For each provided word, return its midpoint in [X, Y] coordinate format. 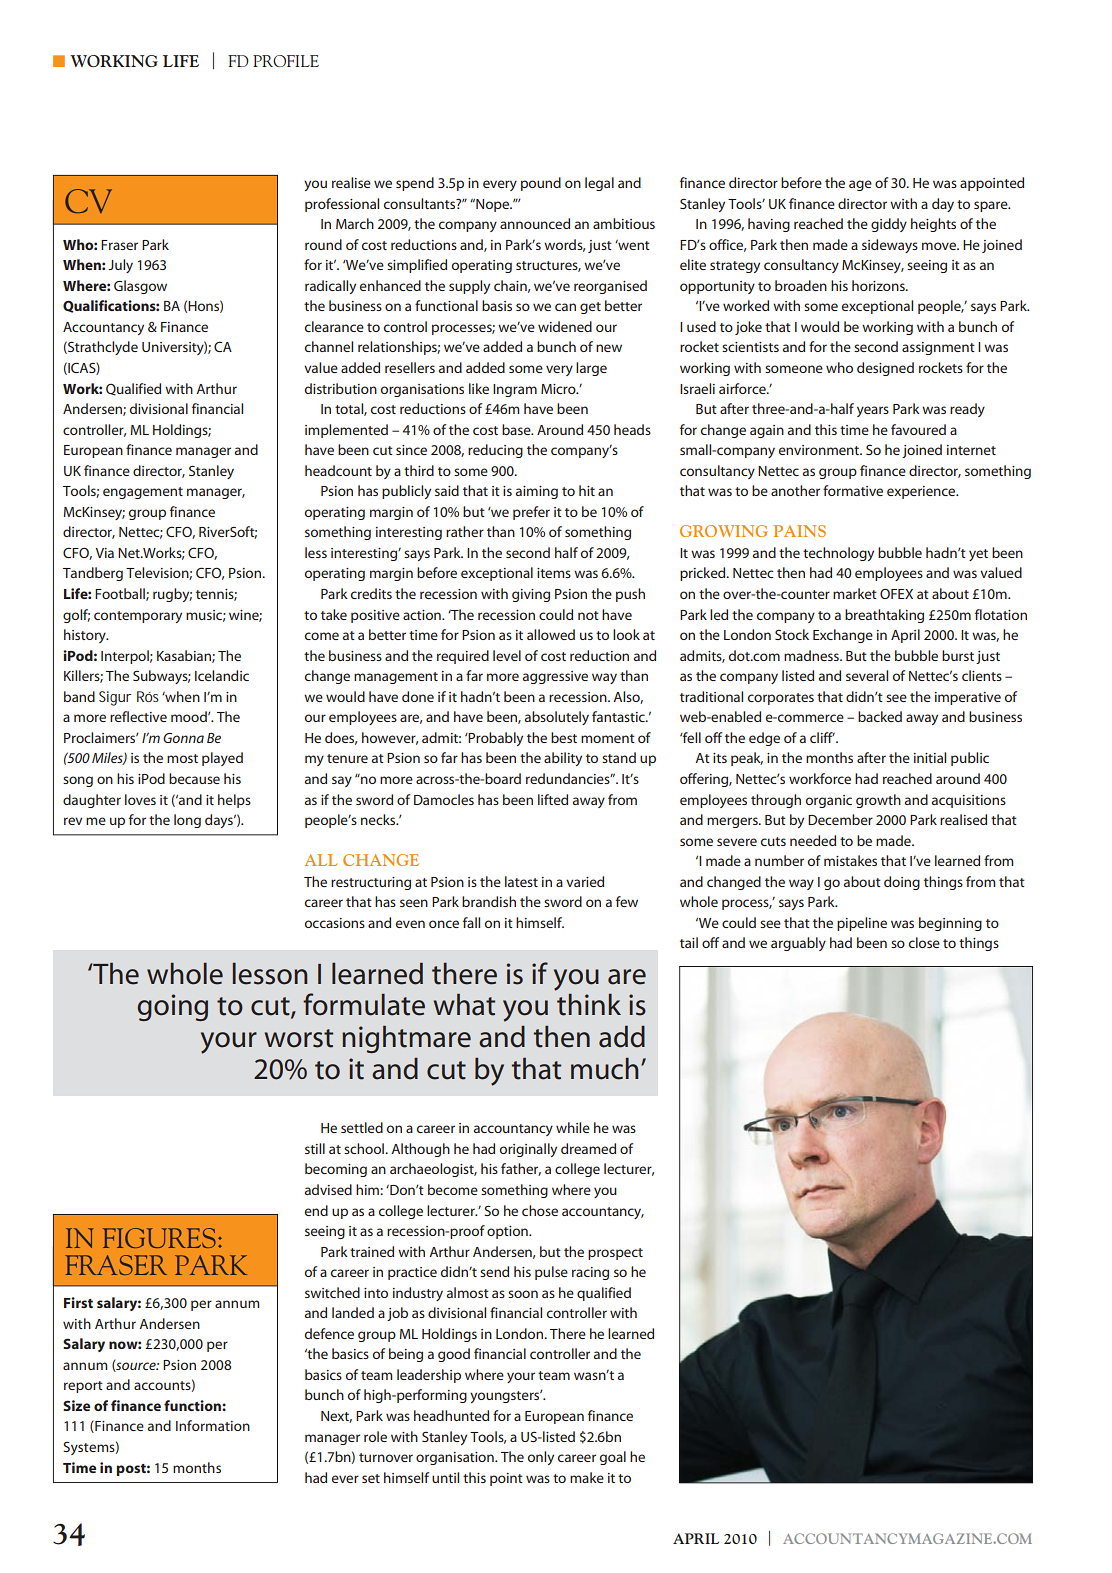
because [194, 778]
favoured [918, 429]
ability [563, 759]
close [924, 942]
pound [541, 184]
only [541, 1458]
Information [213, 1425]
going [173, 1007]
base [517, 429]
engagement [143, 493]
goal [613, 1458]
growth [878, 801]
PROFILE [286, 61]
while [573, 1127]
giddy [889, 225]
